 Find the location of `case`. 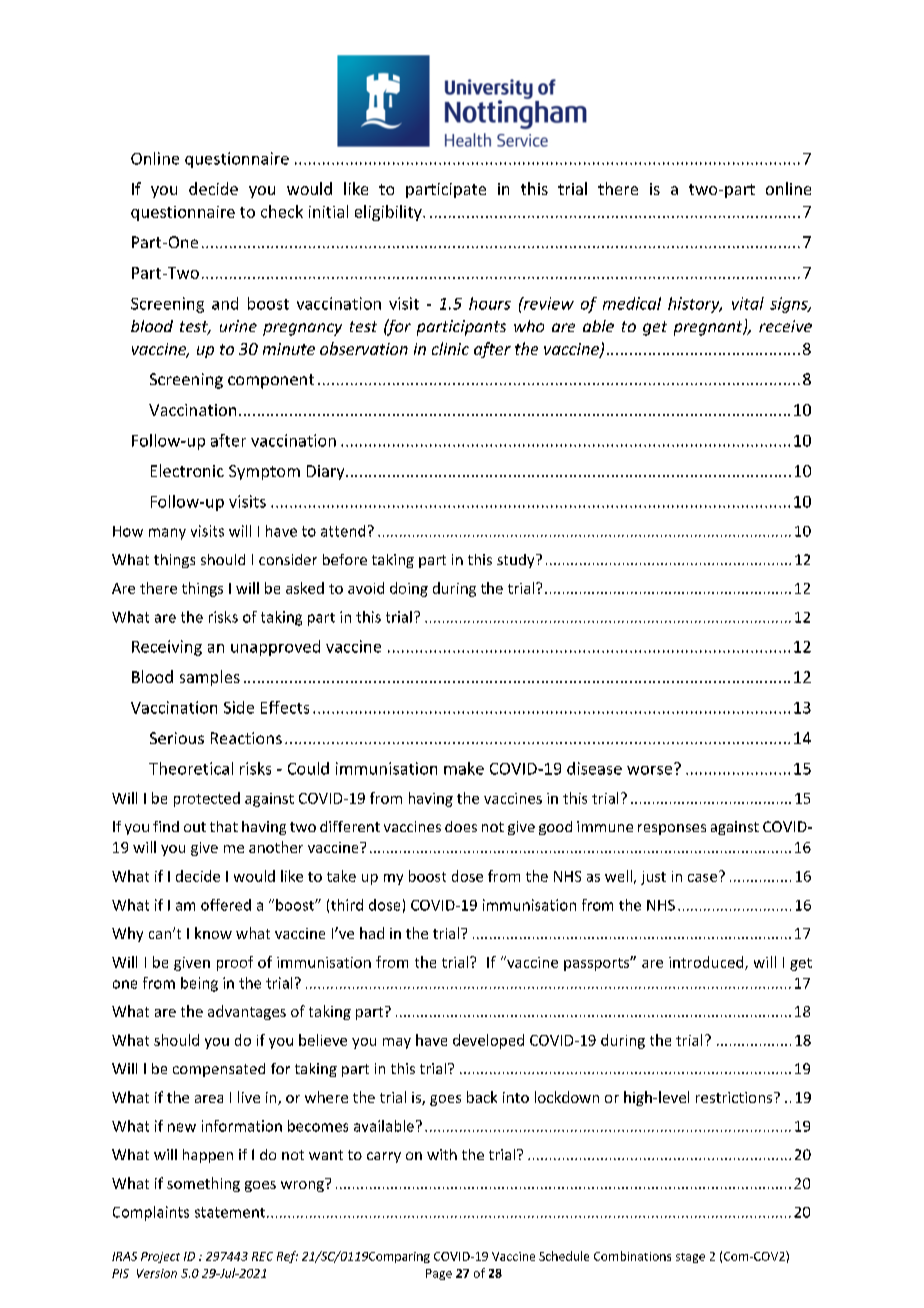

case is located at coordinates (702, 878).
